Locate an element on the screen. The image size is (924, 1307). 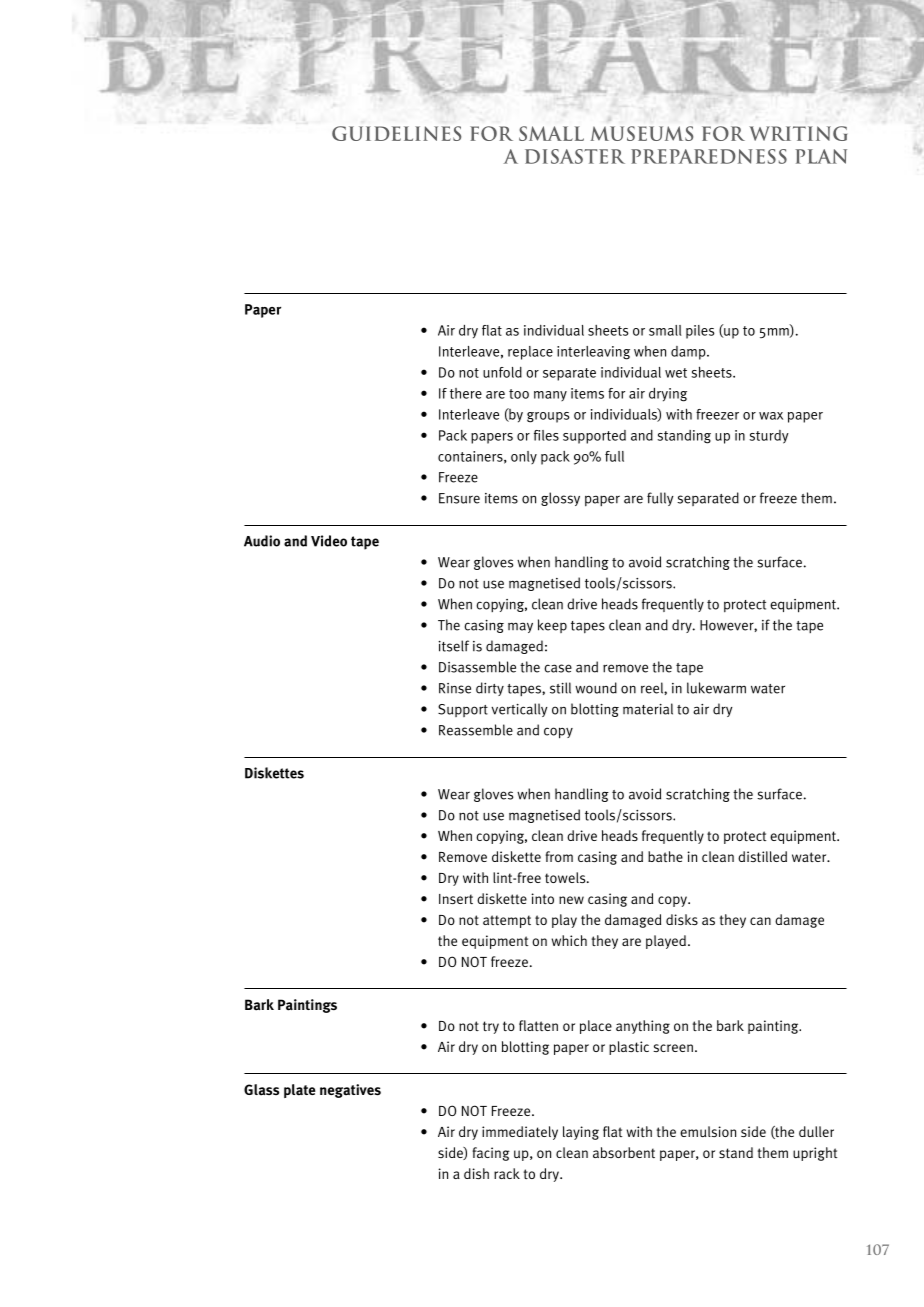
wax is located at coordinates (771, 416).
